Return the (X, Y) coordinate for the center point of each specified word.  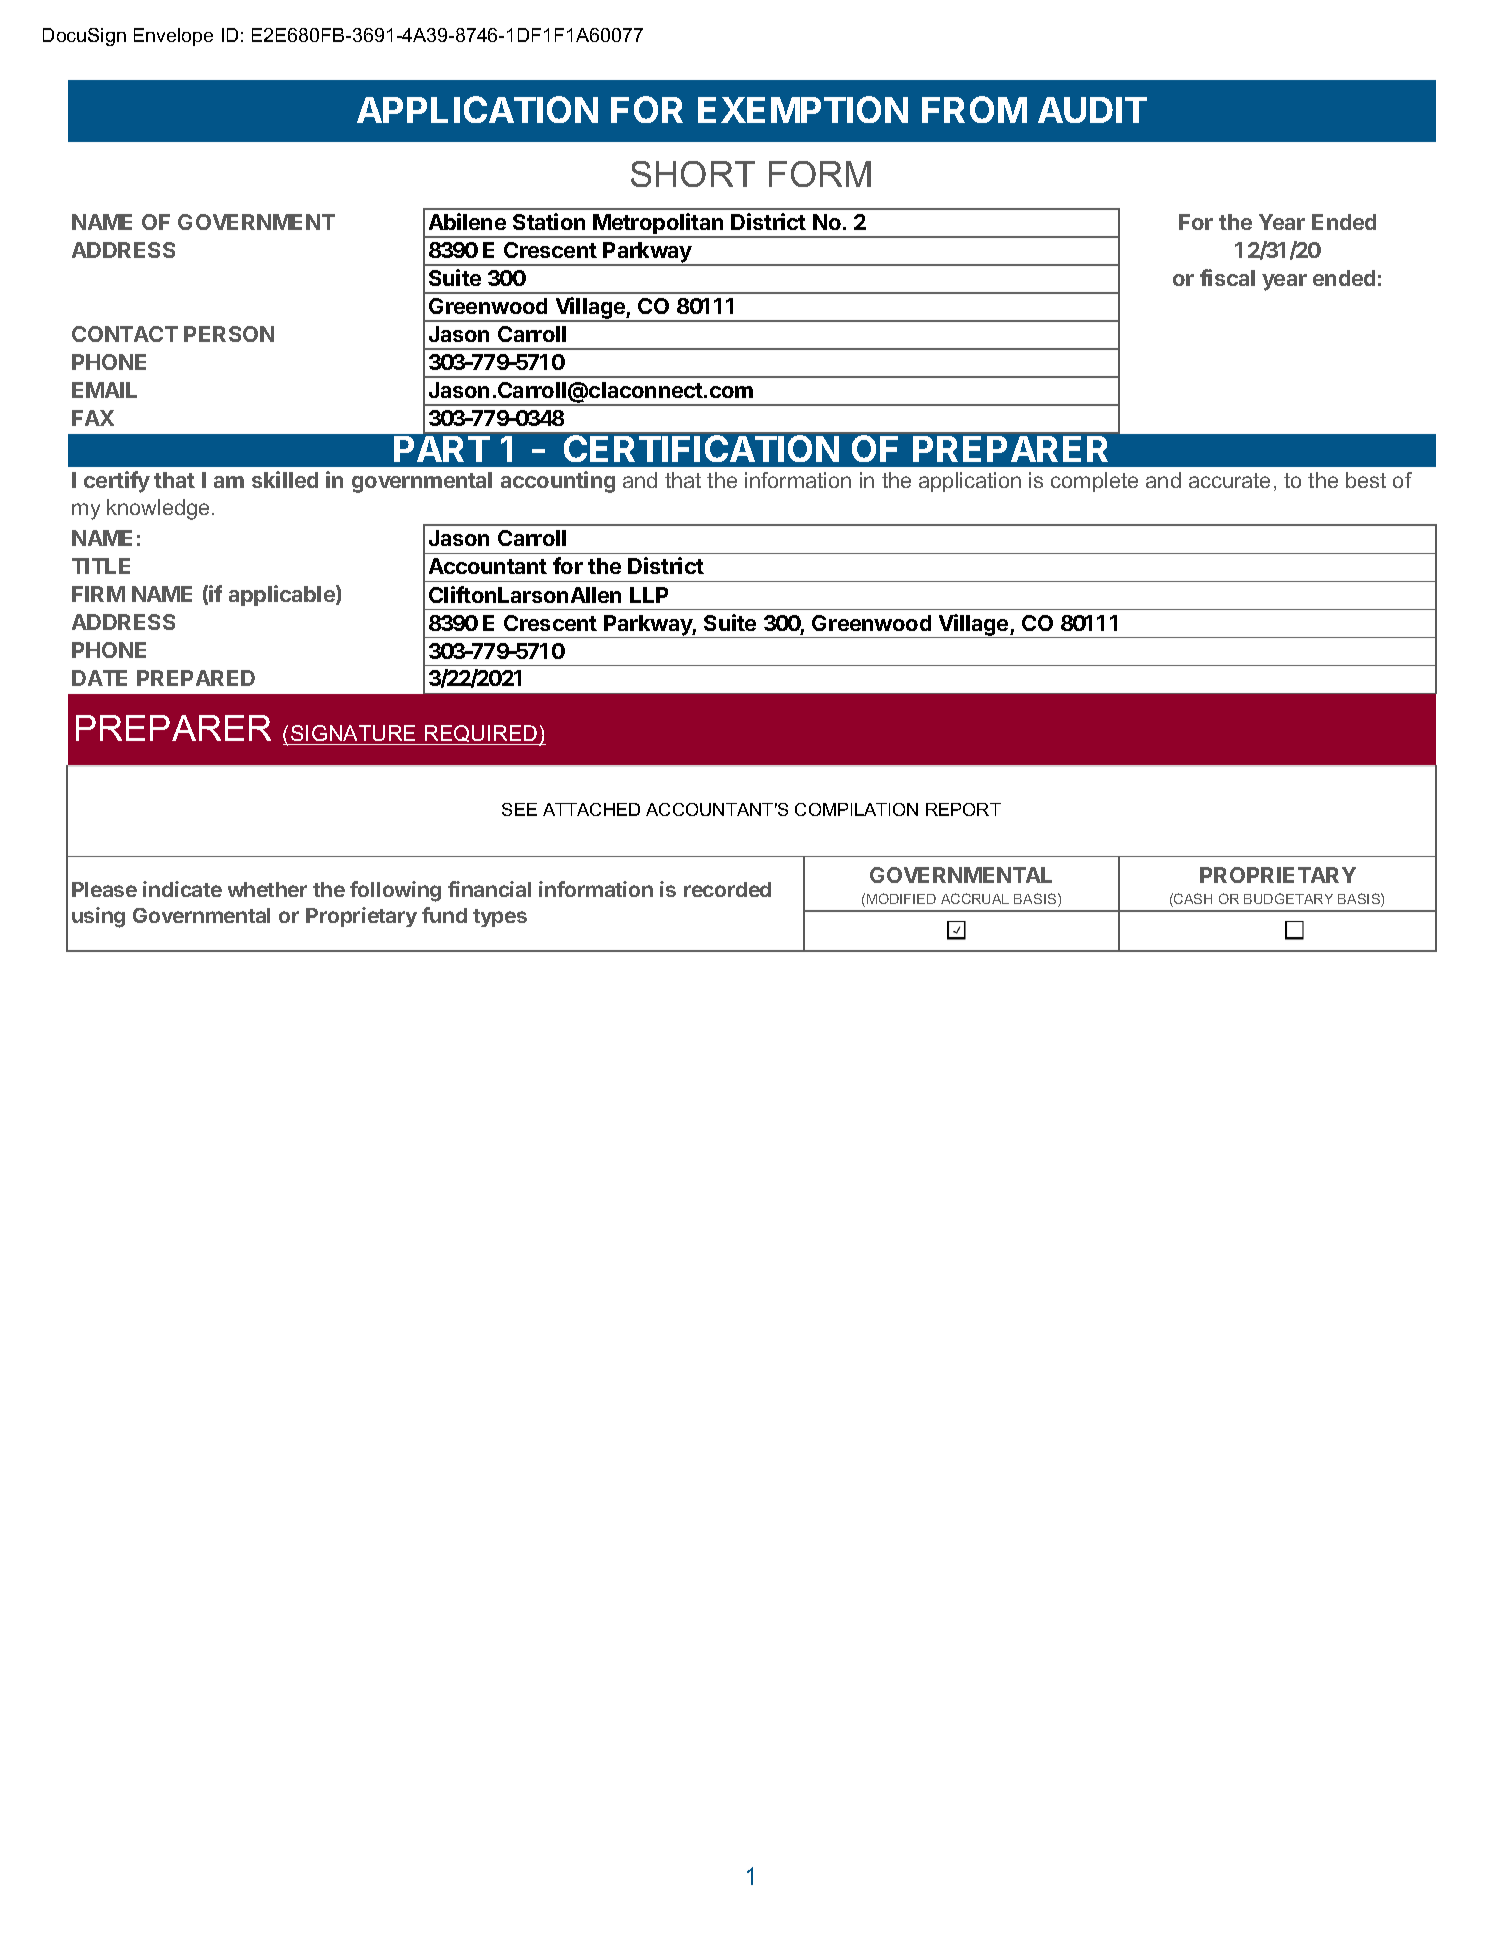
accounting (558, 482)
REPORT (963, 809)
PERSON (229, 334)
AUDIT (1092, 110)
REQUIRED (481, 735)
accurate (1229, 480)
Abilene (467, 221)
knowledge (158, 509)
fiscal (1227, 277)
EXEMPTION (803, 109)
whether (267, 889)
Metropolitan (659, 225)
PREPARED (196, 678)
